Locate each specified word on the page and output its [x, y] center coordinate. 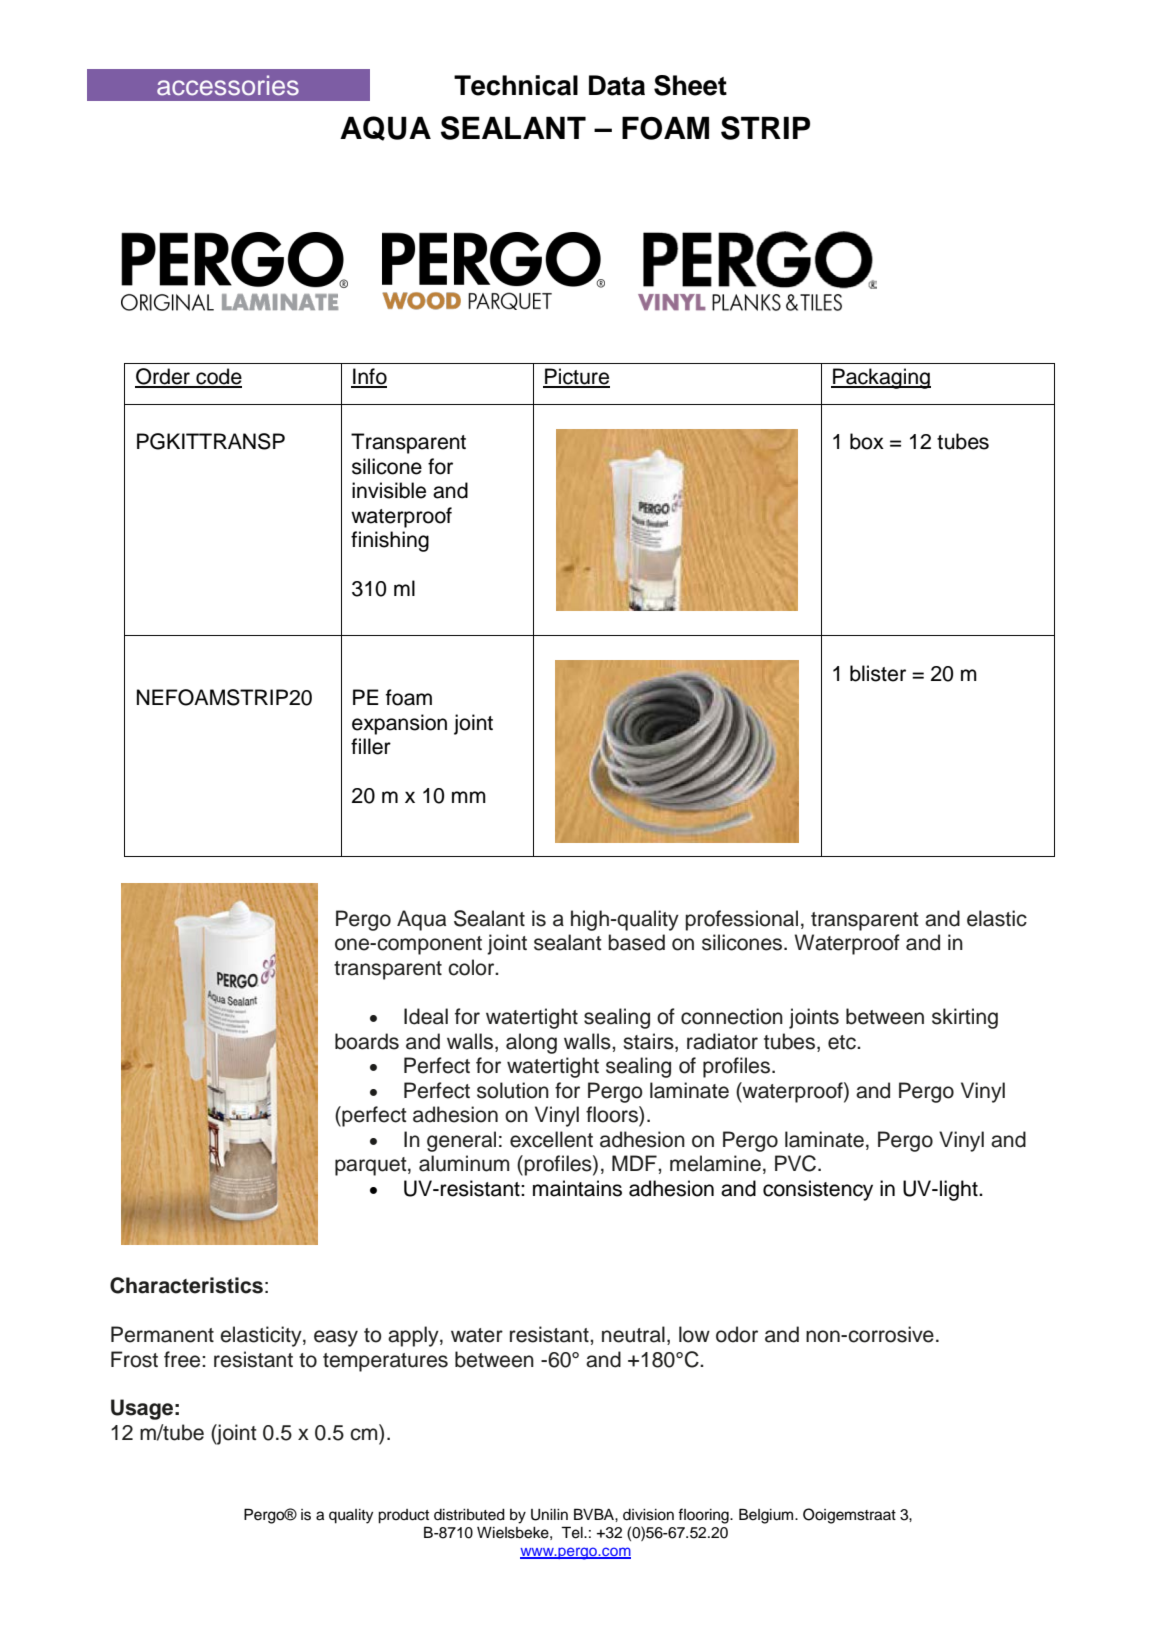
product [403, 1516]
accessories [228, 85]
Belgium [767, 1516]
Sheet [690, 85]
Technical [516, 85]
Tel [573, 1532]
